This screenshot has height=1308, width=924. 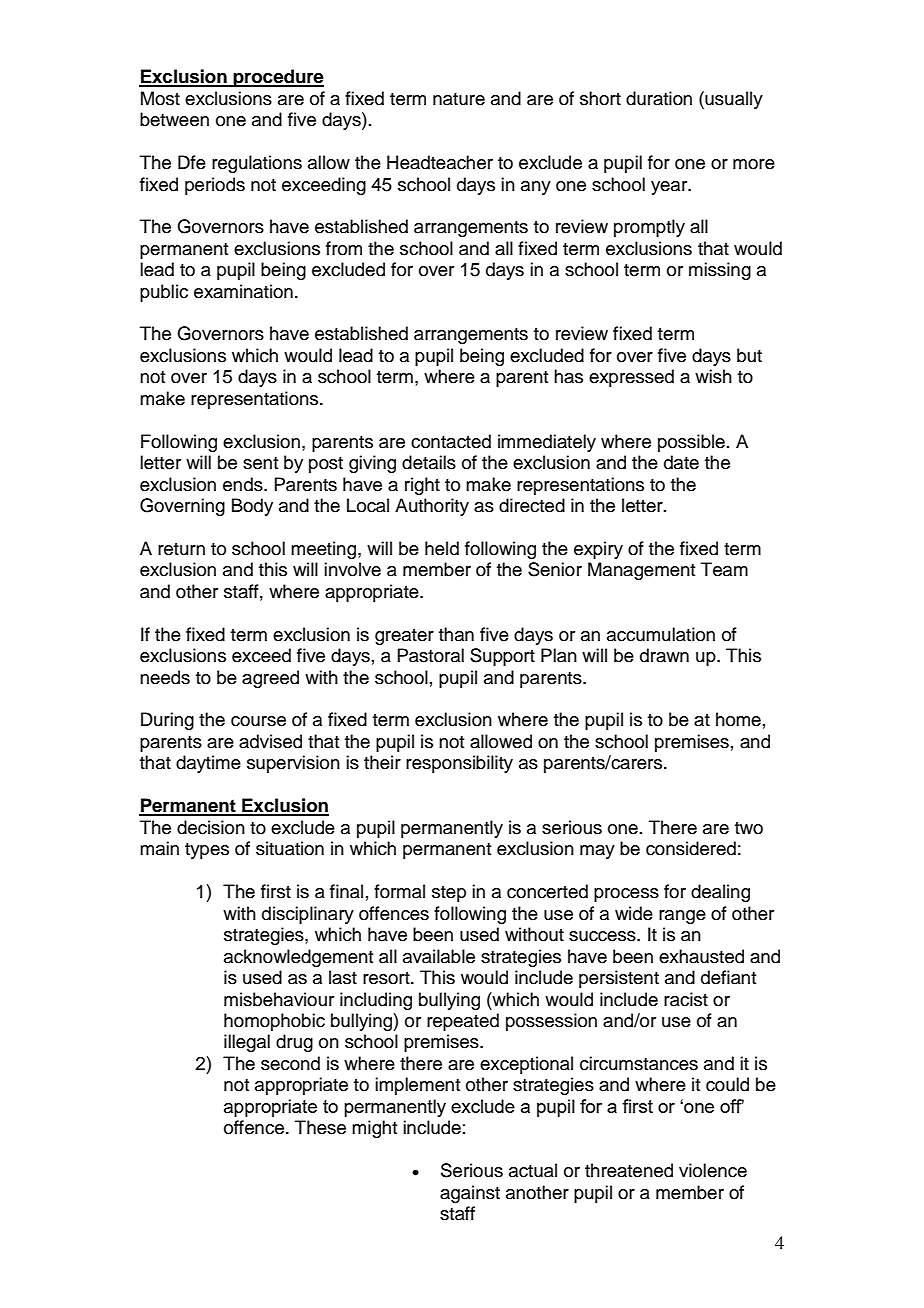 What do you see at coordinates (459, 764) in the screenshot?
I see `responsibility` at bounding box center [459, 764].
